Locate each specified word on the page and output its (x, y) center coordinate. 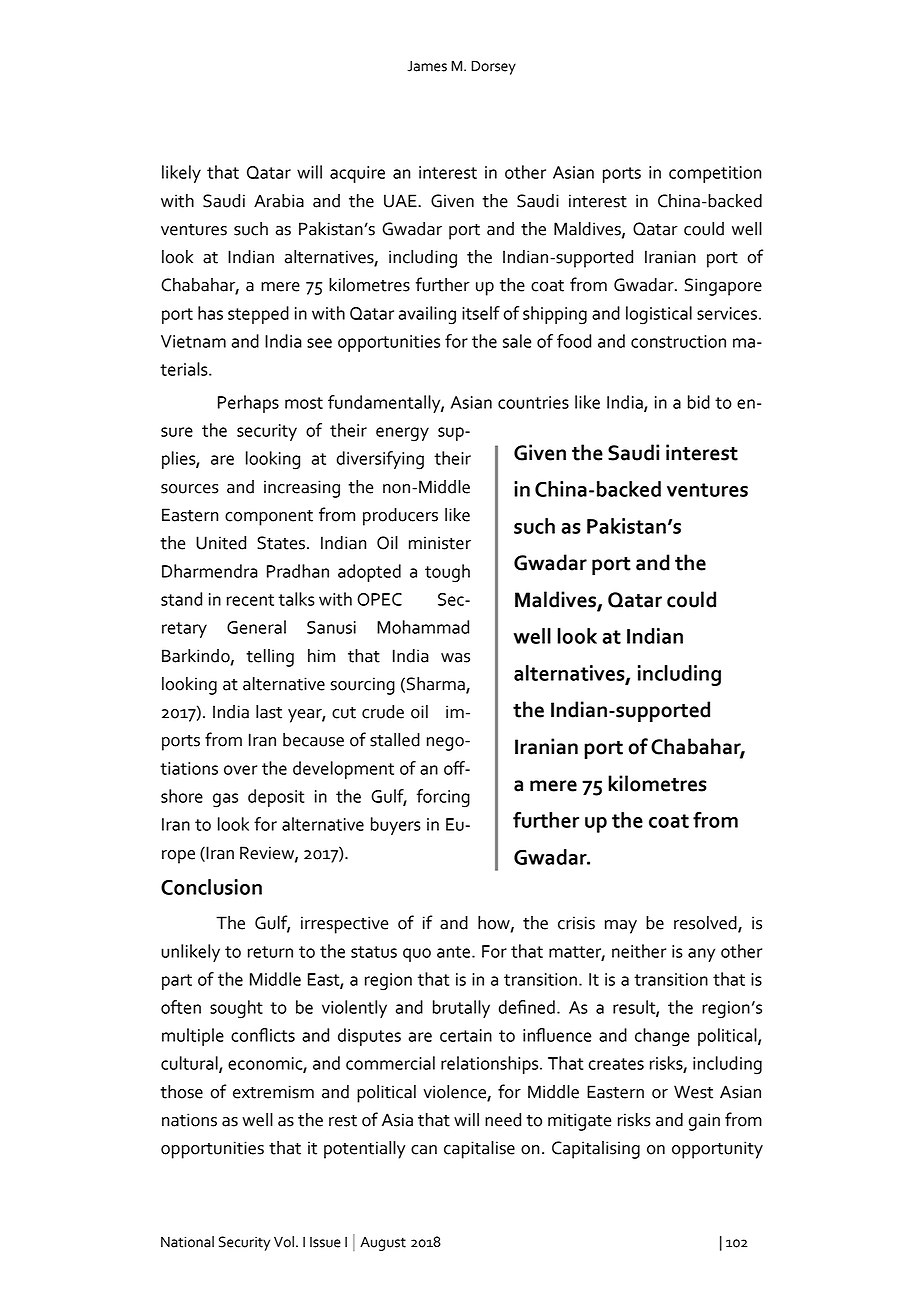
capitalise (479, 1150)
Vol (284, 1242)
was (455, 658)
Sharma (437, 685)
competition (715, 174)
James (427, 66)
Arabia (279, 201)
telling (270, 658)
